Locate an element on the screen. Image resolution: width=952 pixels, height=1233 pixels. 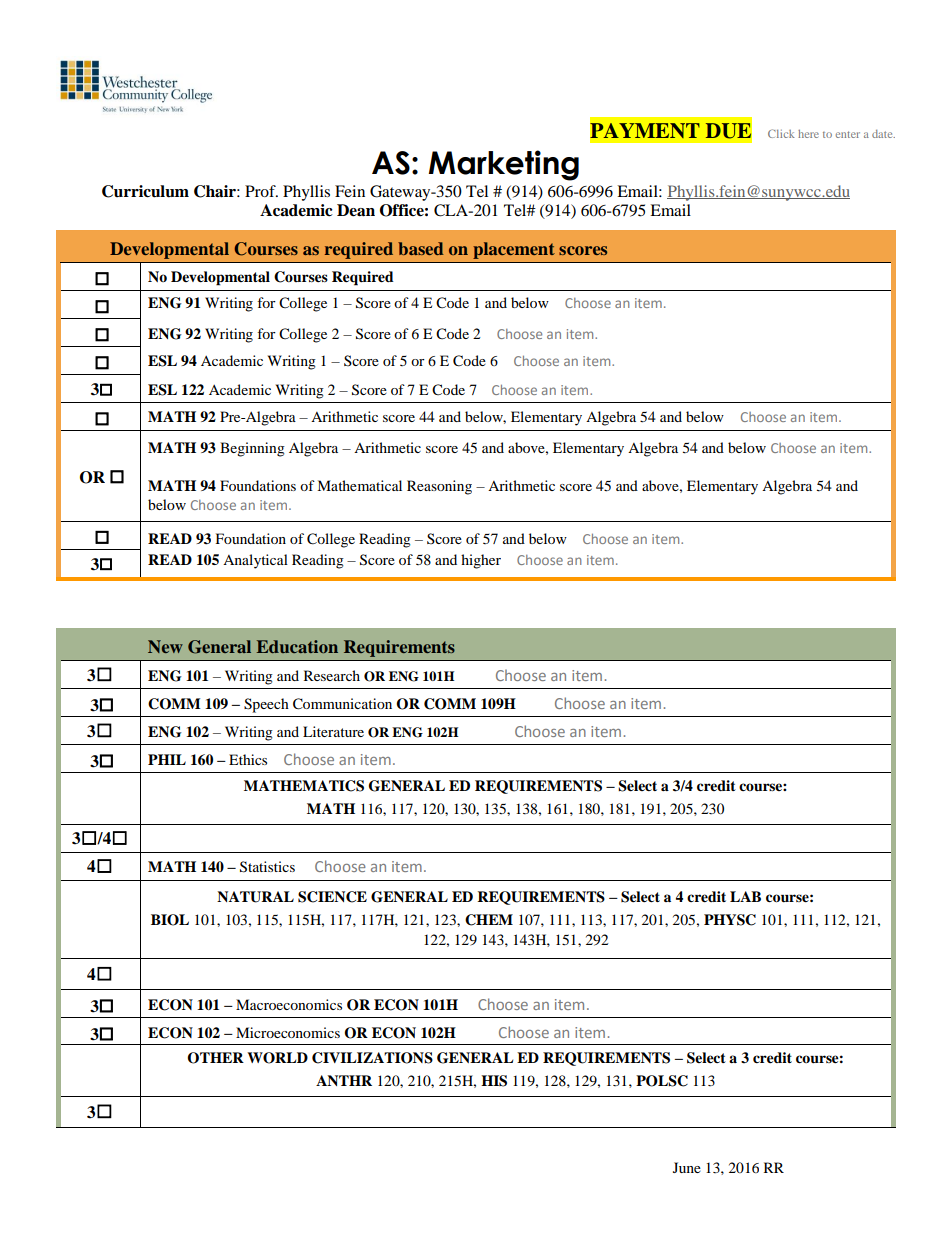
Beginning is located at coordinates (252, 449).
